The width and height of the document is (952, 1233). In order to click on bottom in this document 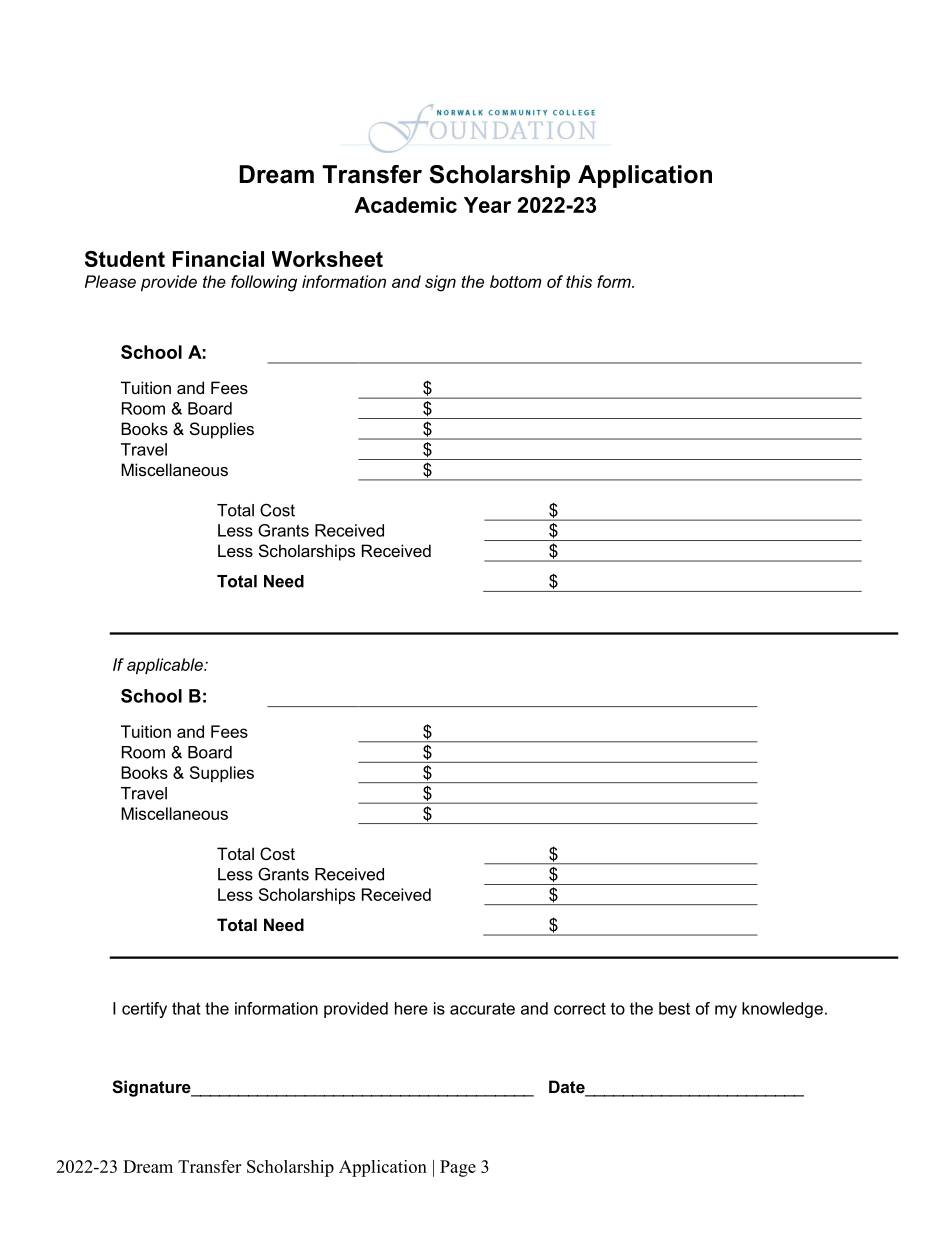, I will do `click(515, 281)`.
